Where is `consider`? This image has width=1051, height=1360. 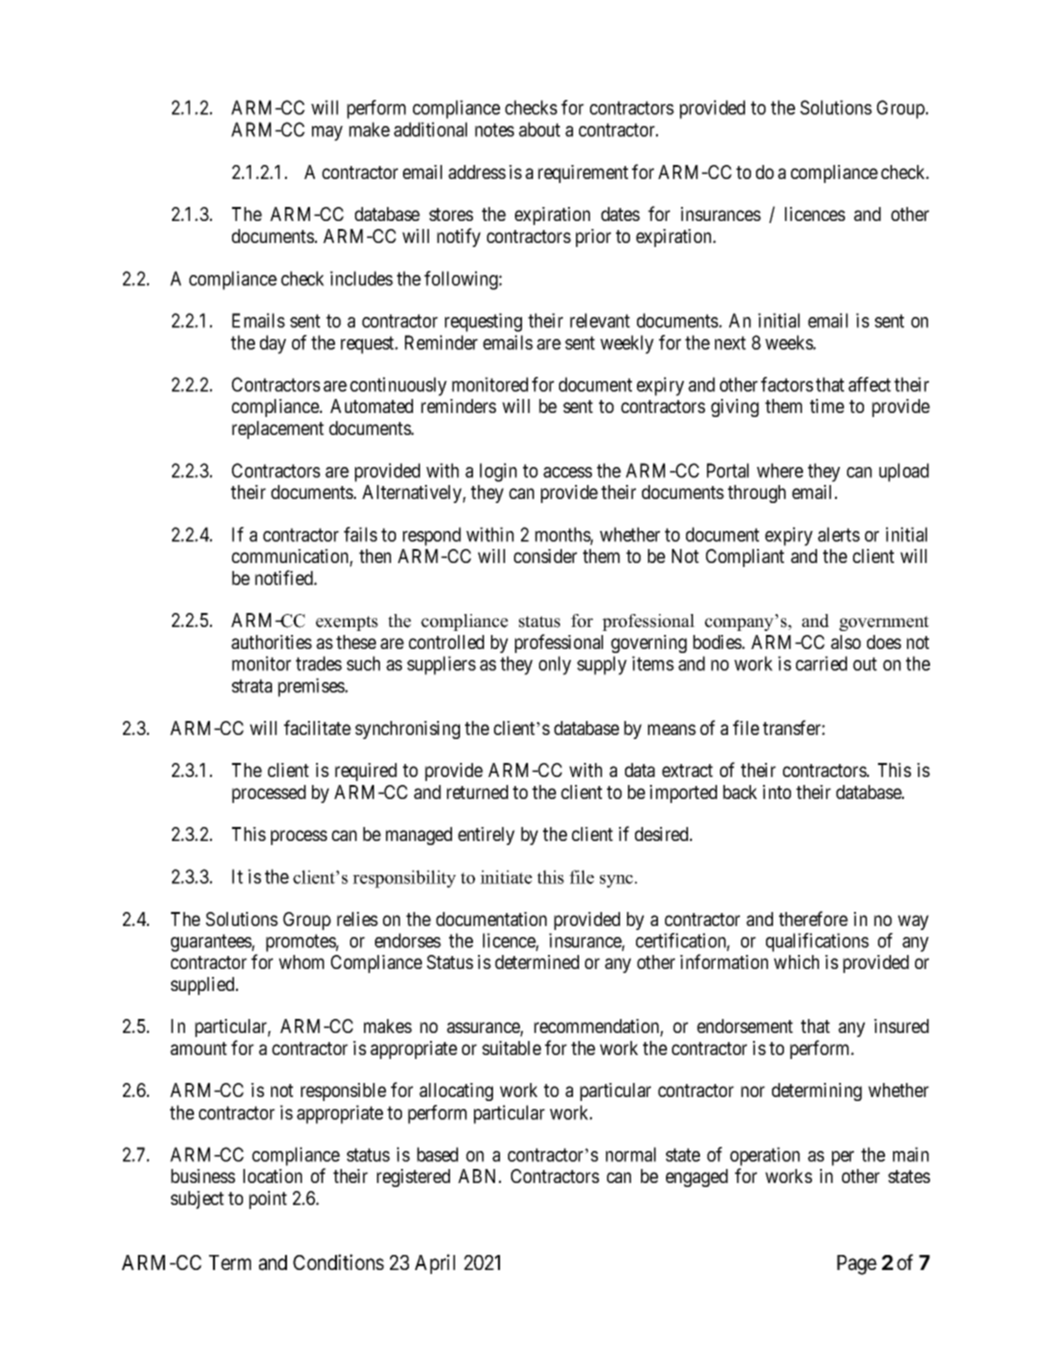
consider is located at coordinates (545, 556).
